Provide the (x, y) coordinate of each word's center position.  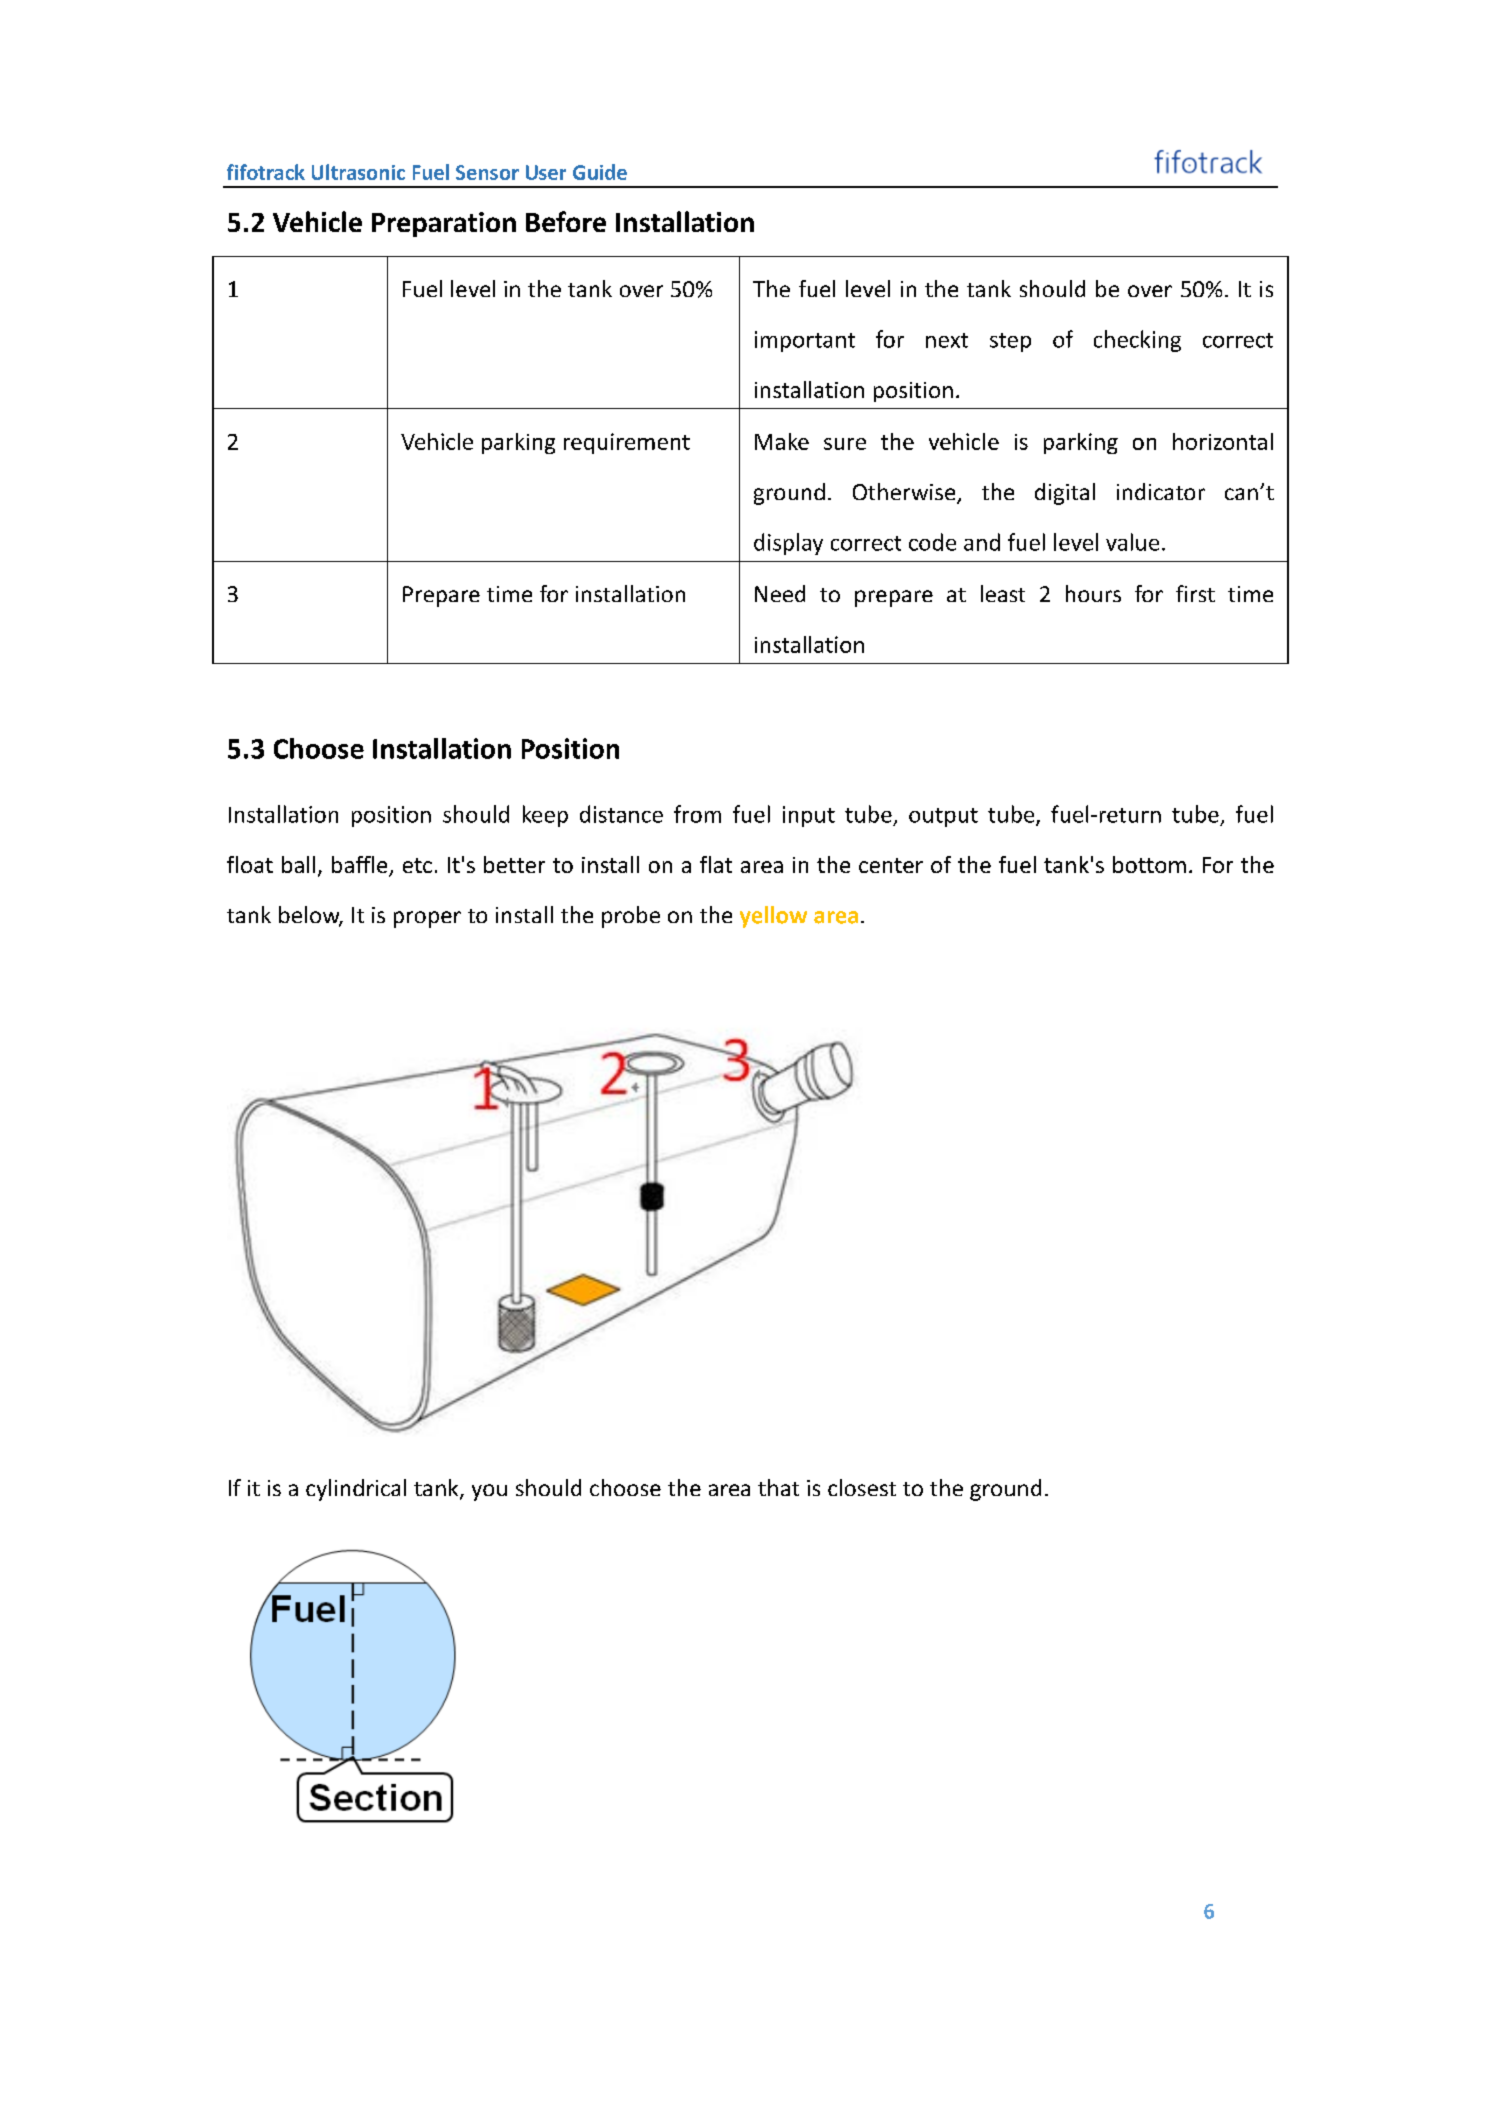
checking (1137, 341)
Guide (600, 172)
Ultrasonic (358, 172)
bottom (1149, 864)
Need (780, 593)
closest (862, 1487)
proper (427, 919)
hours (1093, 593)
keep (545, 816)
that (778, 1487)
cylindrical (356, 1490)
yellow (773, 917)
